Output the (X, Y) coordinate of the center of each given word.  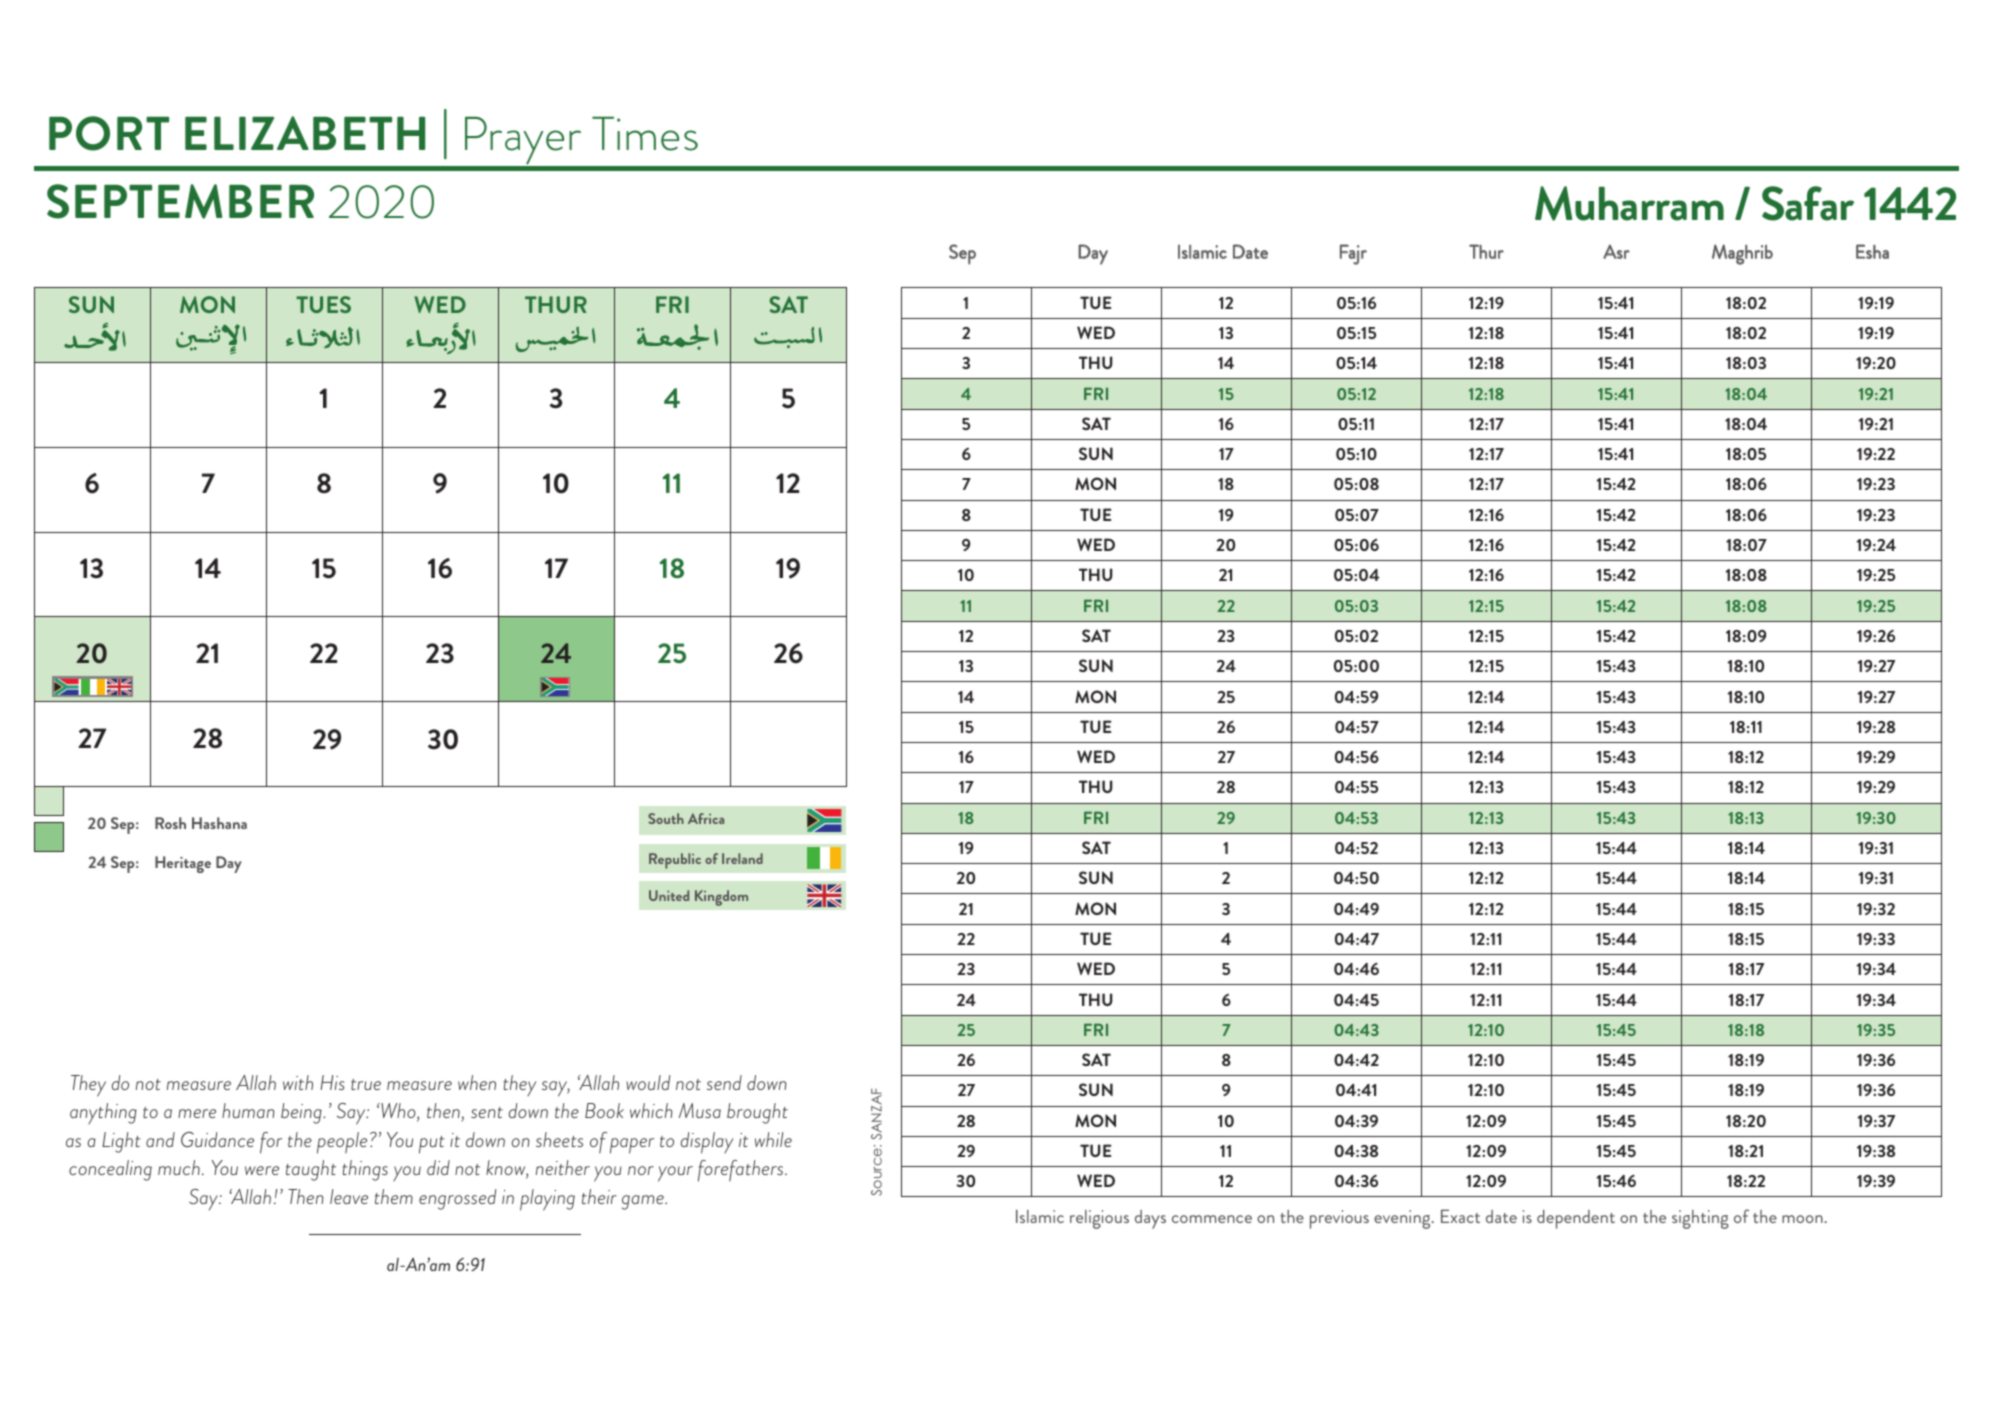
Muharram (1629, 203)
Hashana (219, 823)
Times (645, 134)
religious (1099, 1219)
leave (349, 1196)
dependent (1576, 1219)
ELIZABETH (305, 133)
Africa (706, 818)
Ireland (742, 858)
